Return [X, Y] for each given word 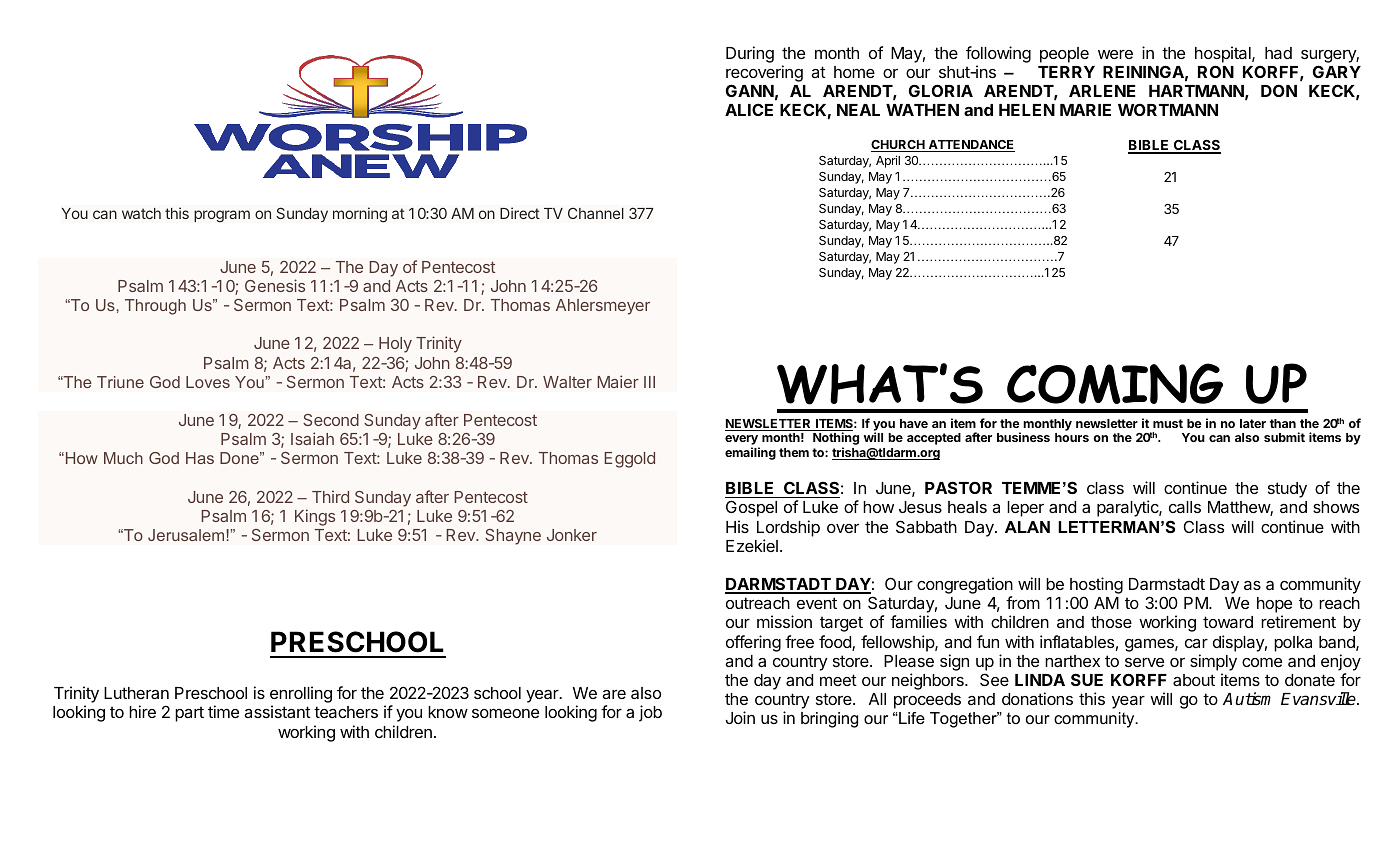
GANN [750, 90]
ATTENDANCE [970, 146]
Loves [208, 382]
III [649, 382]
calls [1185, 507]
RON [1216, 71]
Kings [315, 517]
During [750, 54]
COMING [1115, 383]
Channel [596, 213]
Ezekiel [752, 545]
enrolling [301, 696]
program [222, 216]
